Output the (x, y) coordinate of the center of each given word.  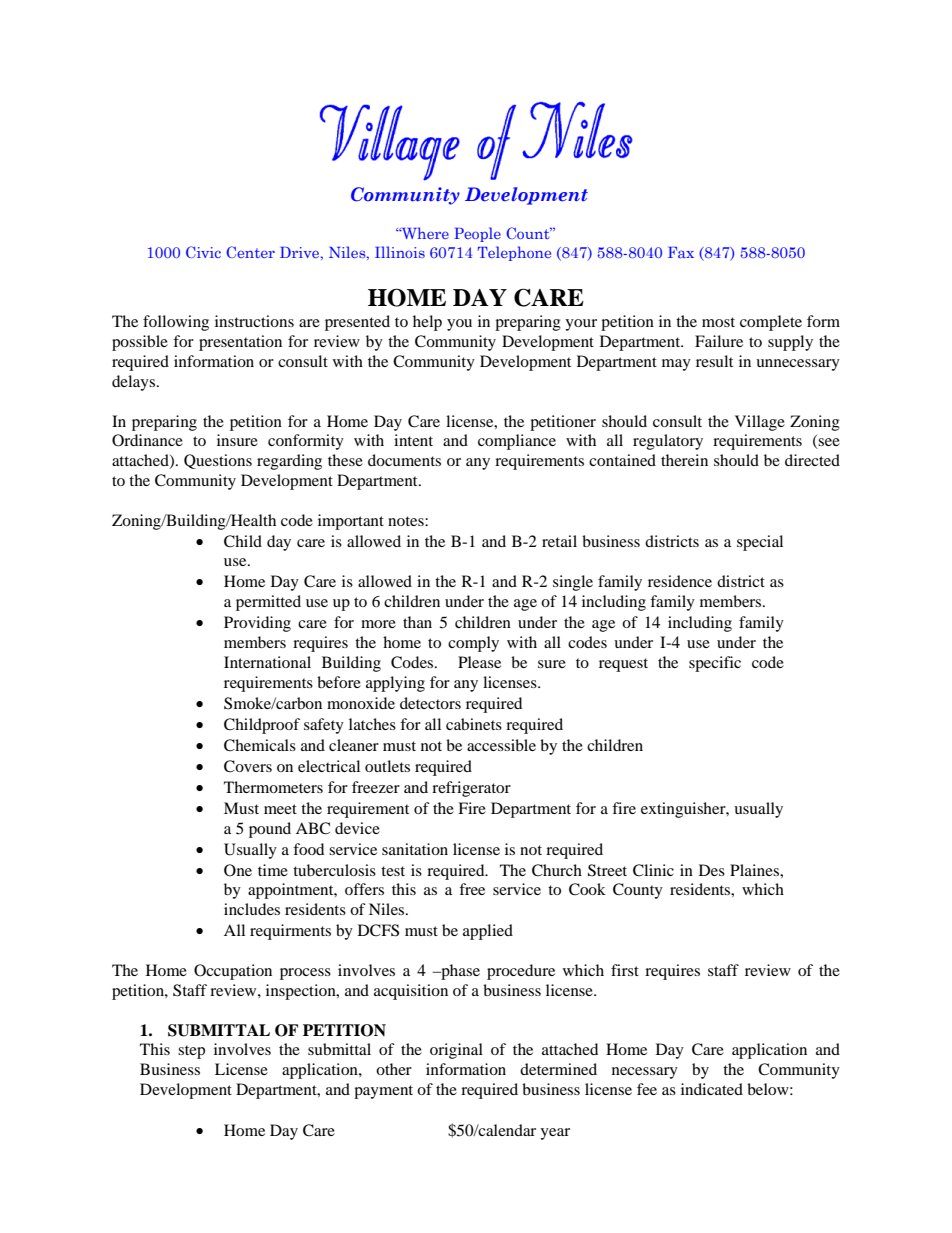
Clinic (653, 870)
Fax (681, 252)
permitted (268, 603)
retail (559, 541)
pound (270, 830)
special (760, 543)
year (555, 1134)
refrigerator (471, 789)
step (191, 1052)
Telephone (514, 253)
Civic (203, 252)
